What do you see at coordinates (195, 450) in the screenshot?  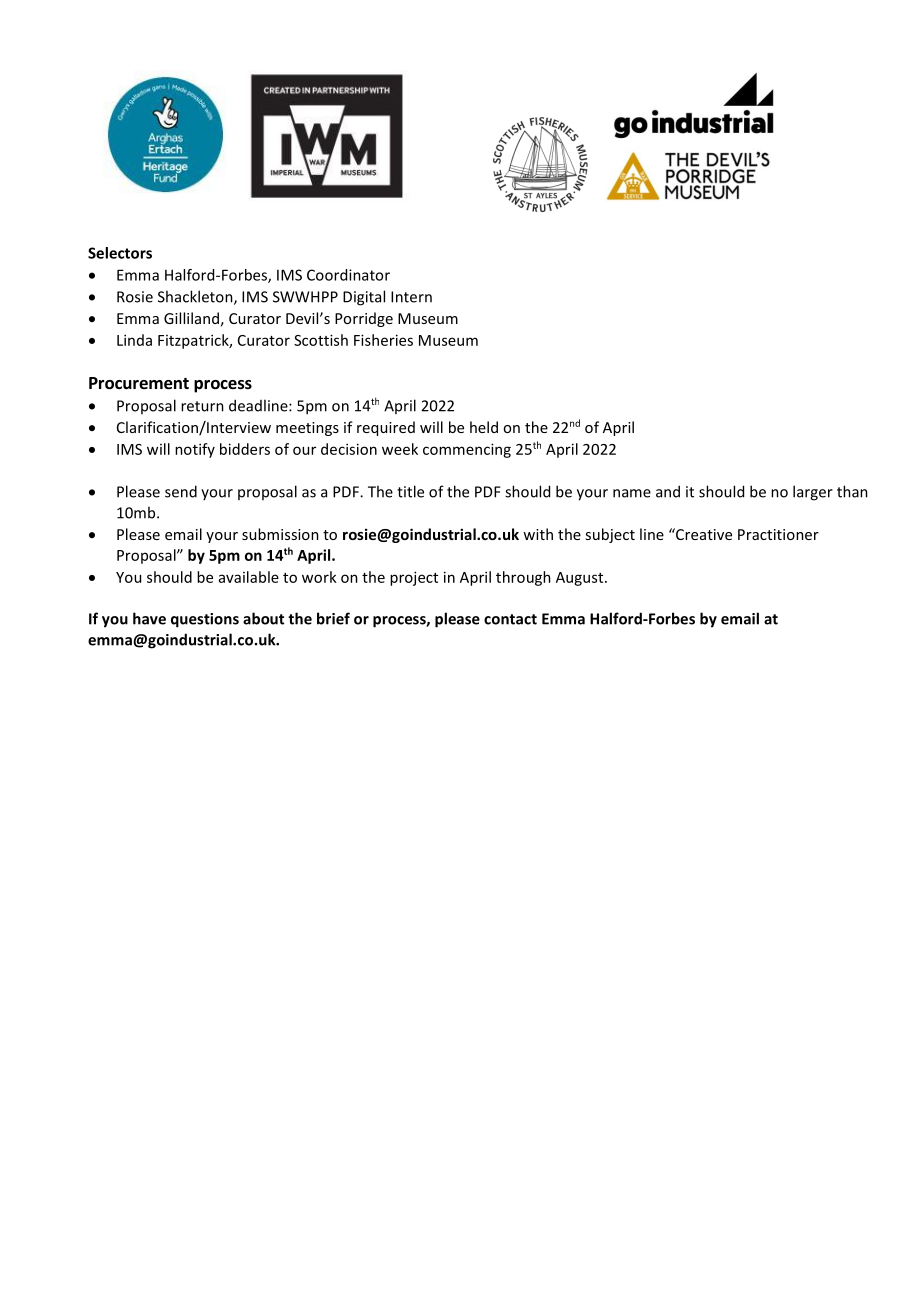 I see `notify` at bounding box center [195, 450].
